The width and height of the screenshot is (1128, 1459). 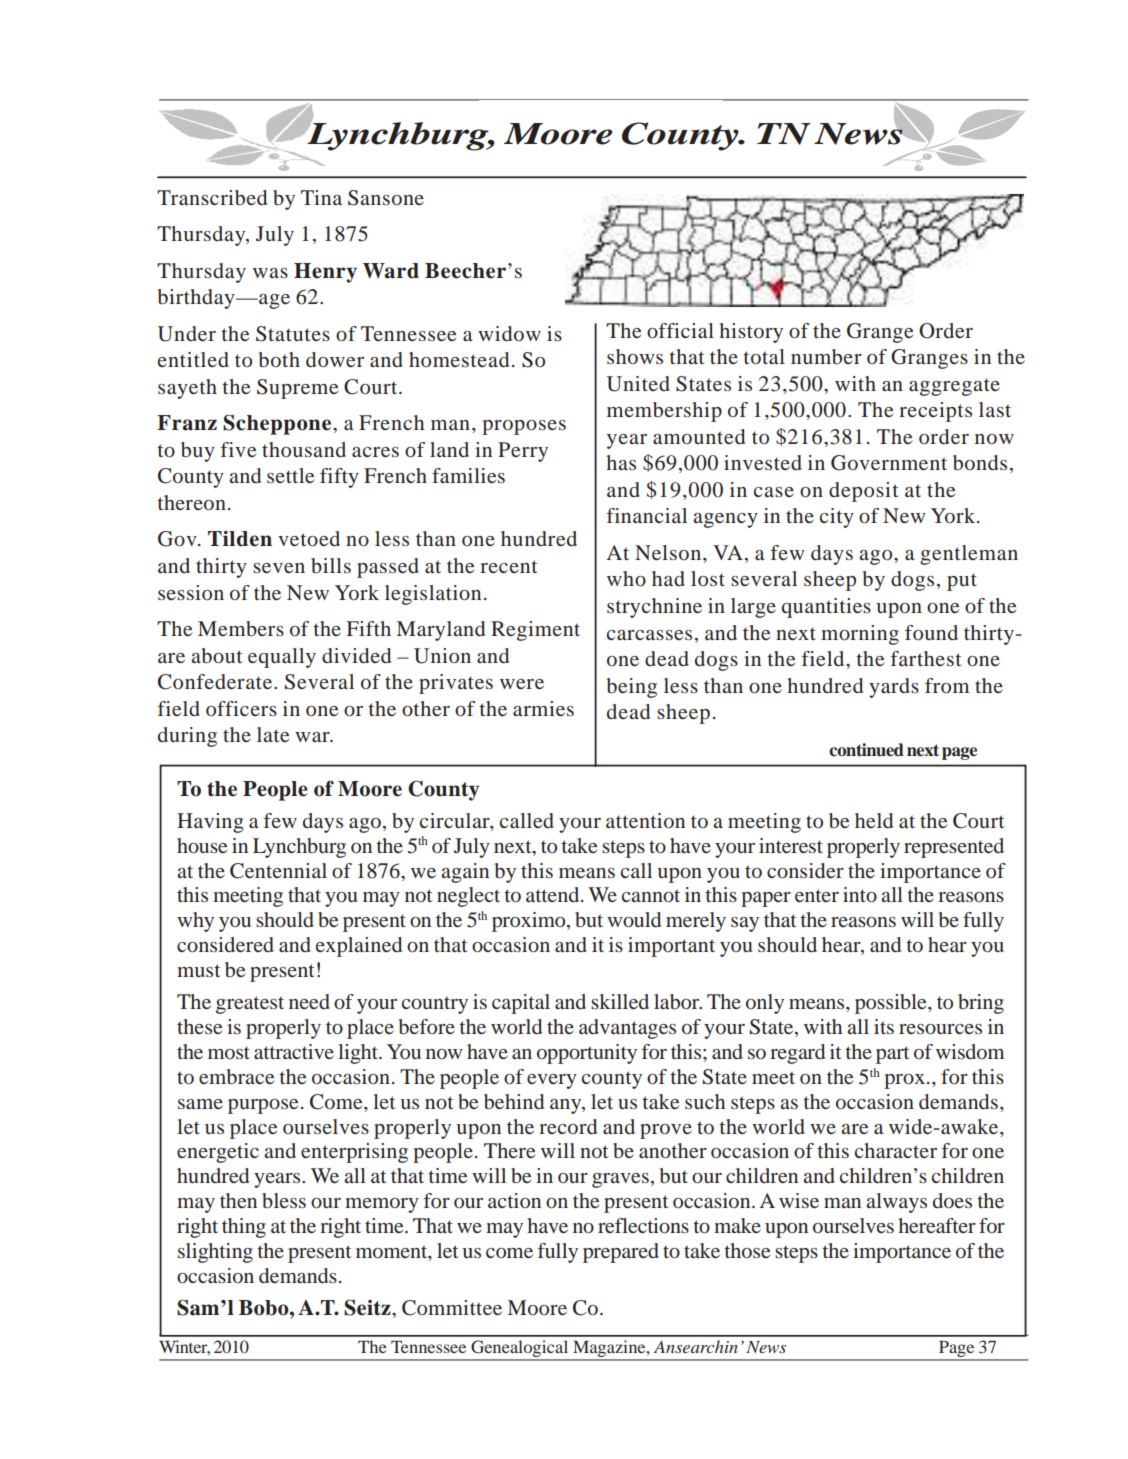 What do you see at coordinates (273, 734) in the screenshot?
I see `late` at bounding box center [273, 734].
